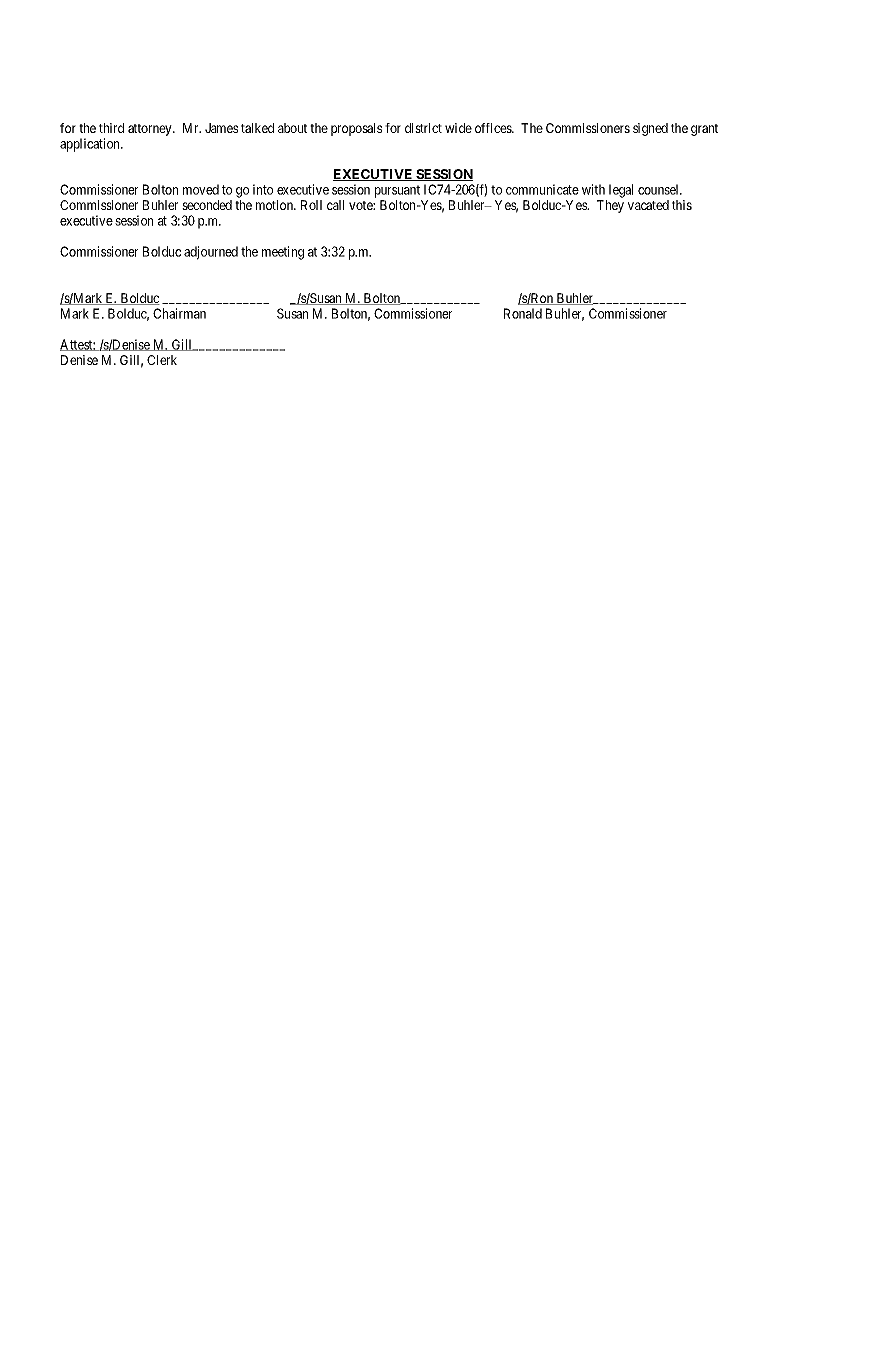  Describe the element at coordinates (162, 360) in the screenshot. I see `Clerk` at that location.
